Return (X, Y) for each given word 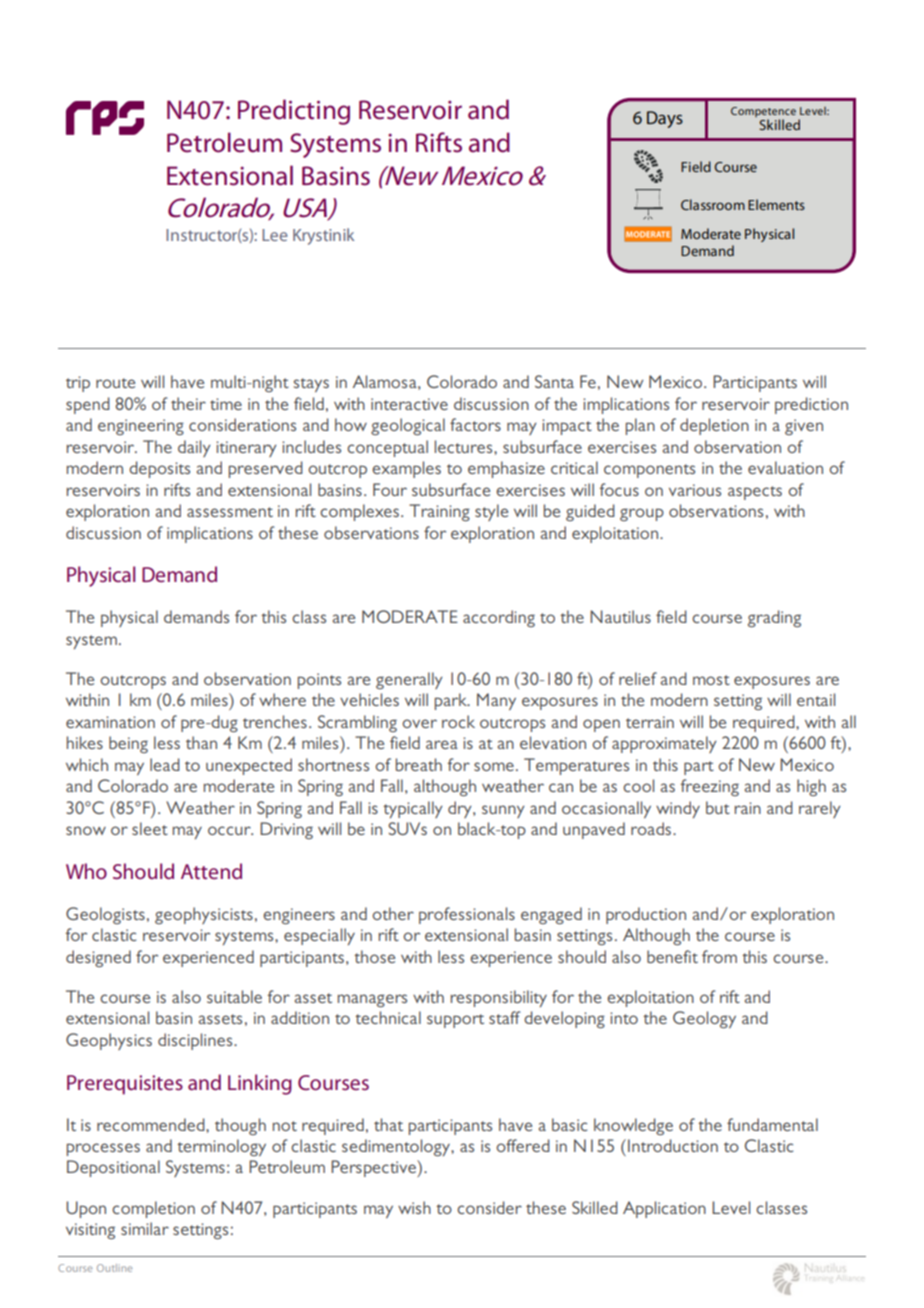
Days (665, 119)
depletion (714, 426)
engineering (141, 427)
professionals (467, 915)
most (711, 680)
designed (98, 958)
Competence (763, 112)
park (452, 701)
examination (110, 722)
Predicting (294, 112)
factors (475, 424)
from (719, 956)
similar (145, 1228)
